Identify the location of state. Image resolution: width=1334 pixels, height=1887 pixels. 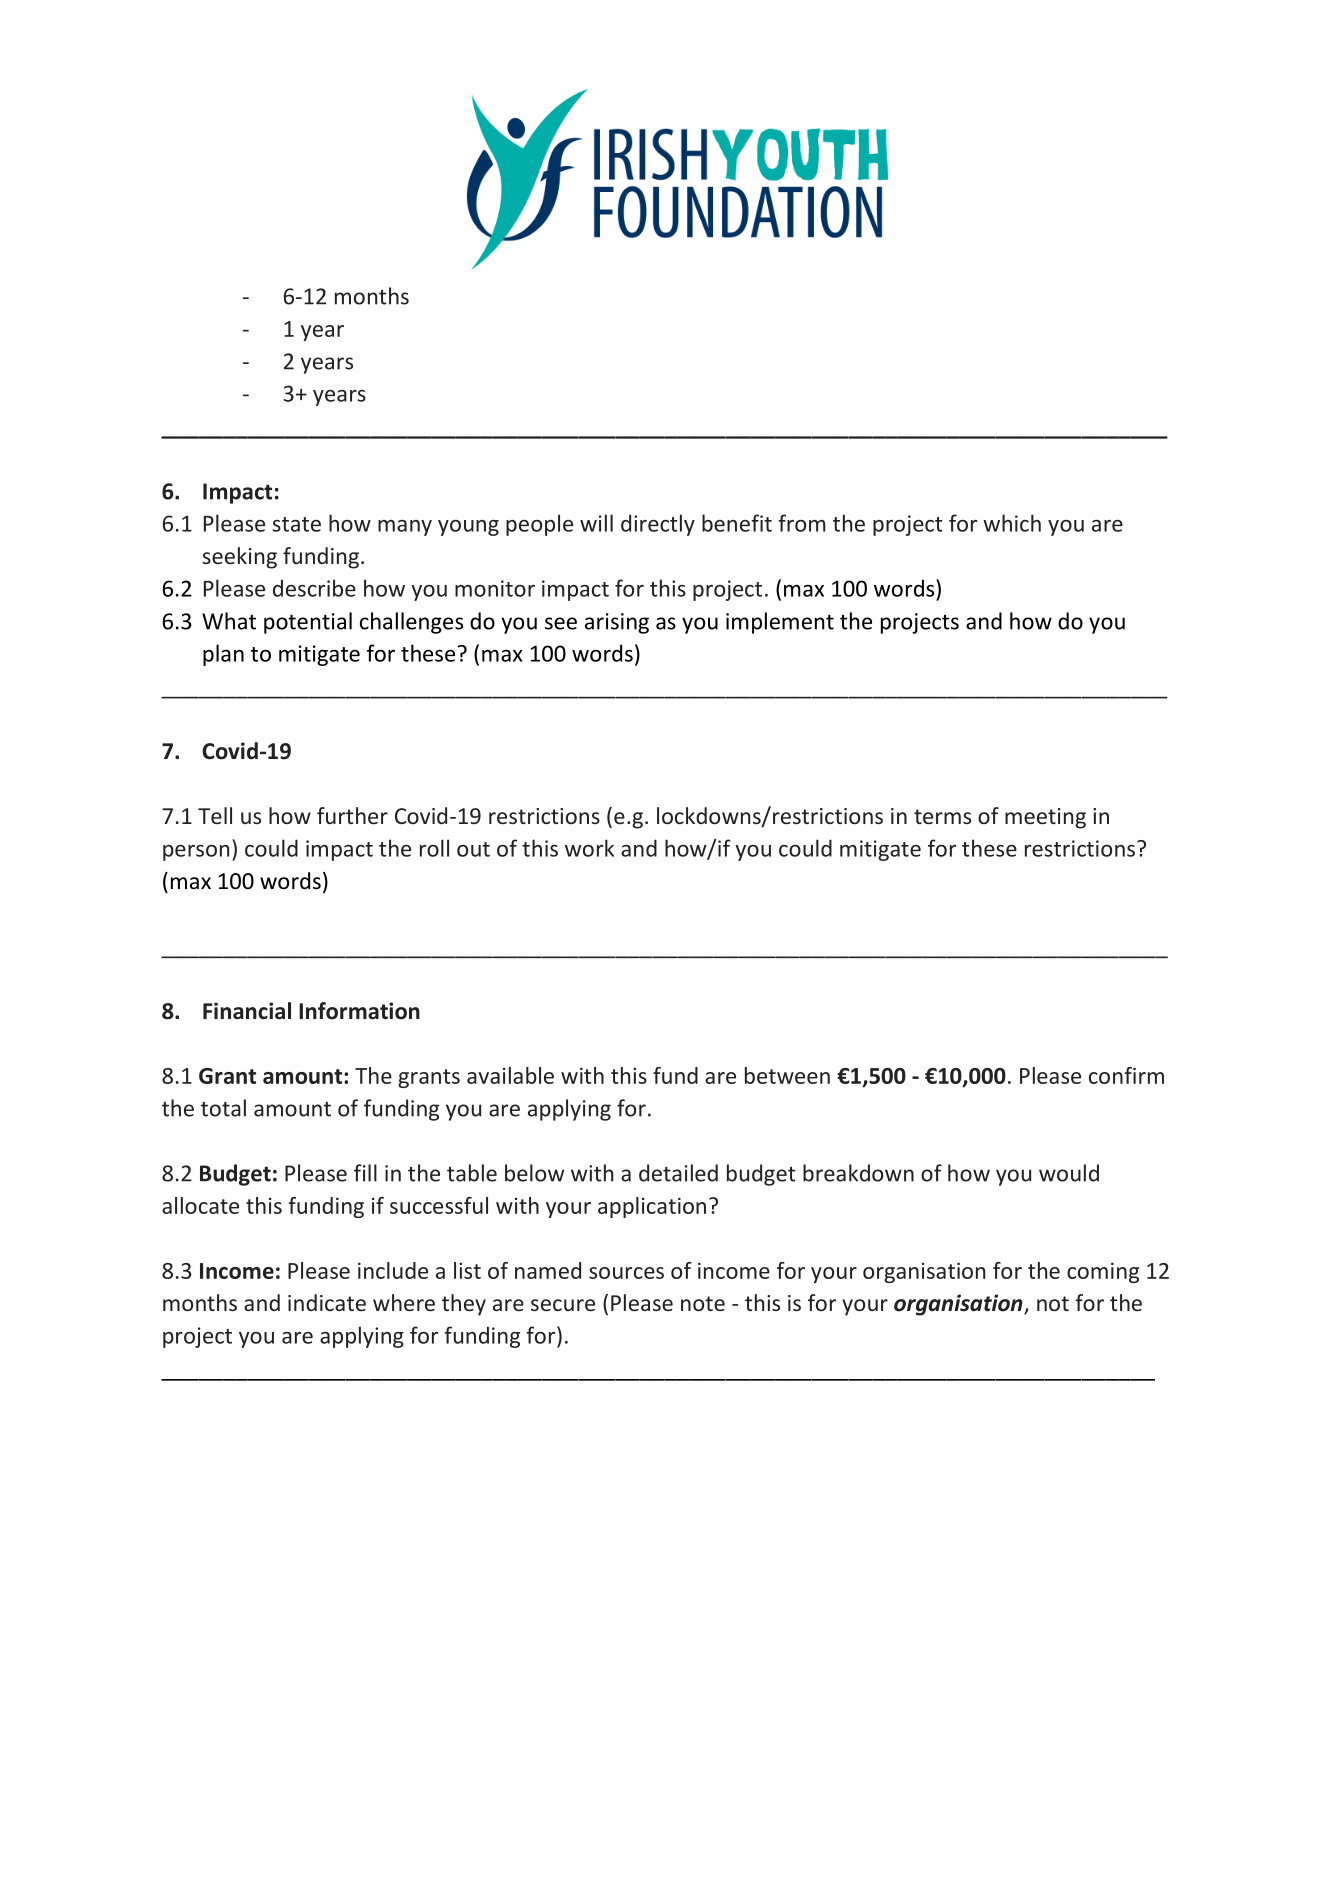
(297, 524).
